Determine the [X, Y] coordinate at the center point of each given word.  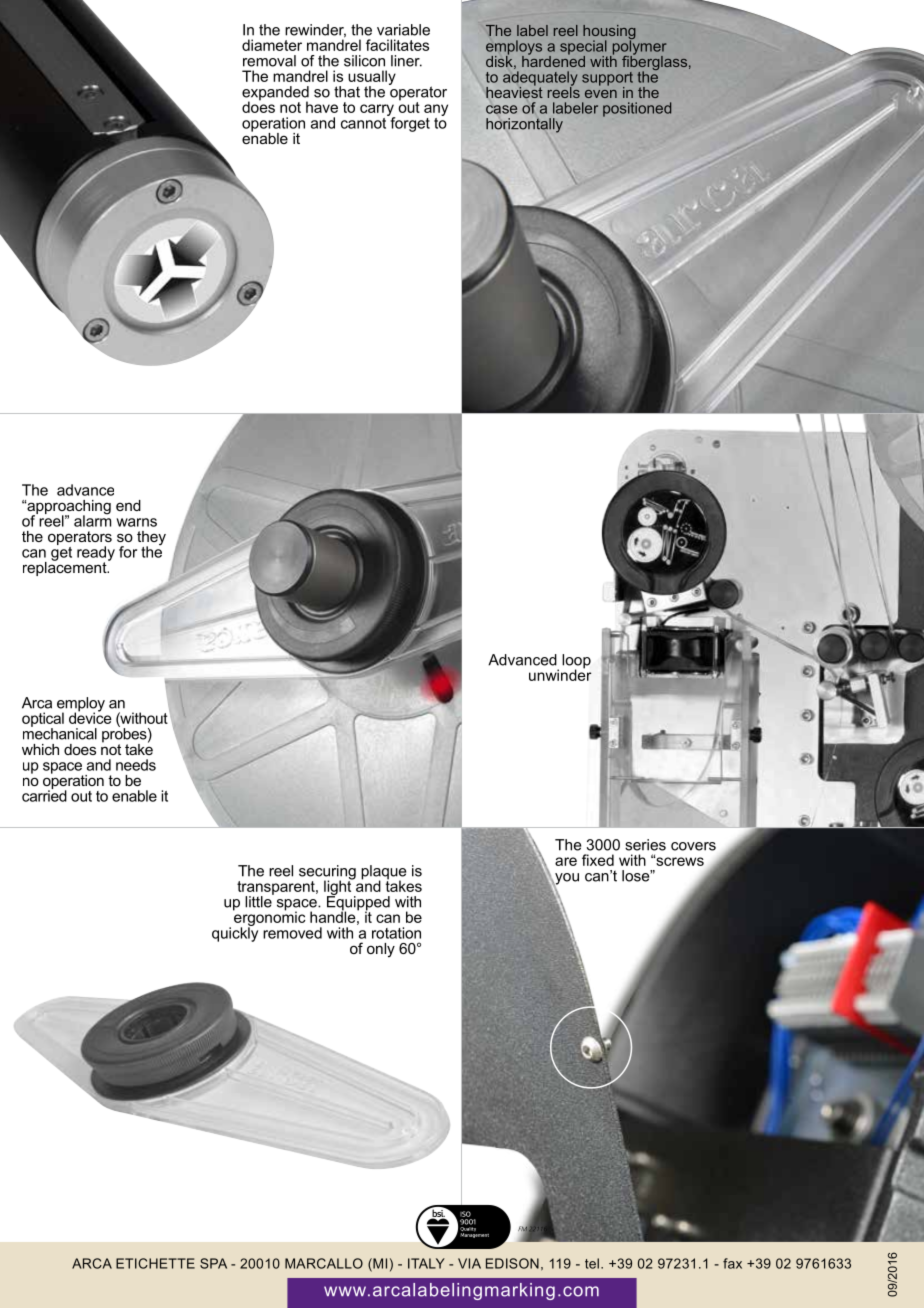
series [645, 845]
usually [372, 79]
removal [269, 61]
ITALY [426, 1263]
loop [576, 662]
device [90, 717]
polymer [638, 47]
